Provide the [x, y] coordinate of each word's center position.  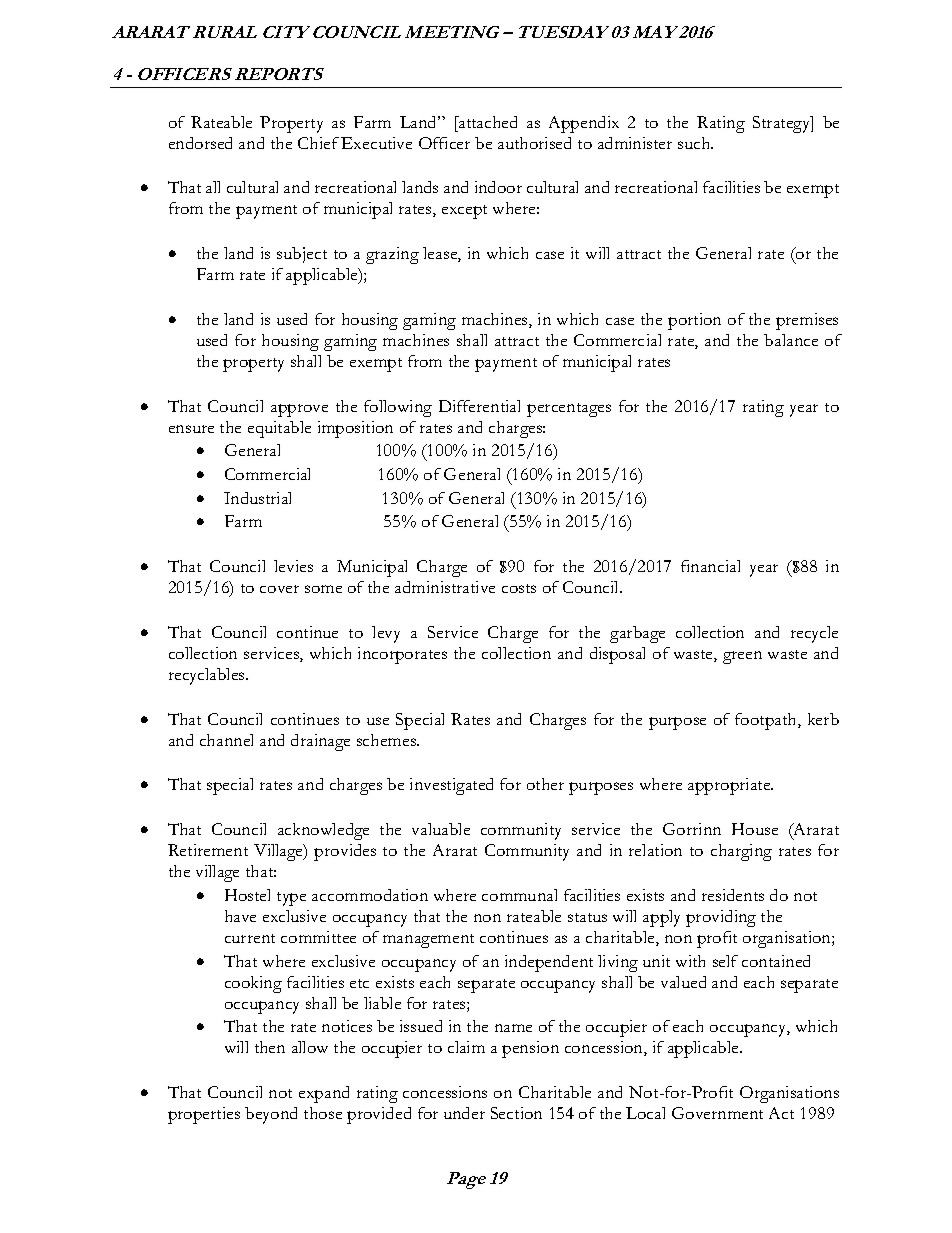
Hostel [247, 895]
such [695, 143]
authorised [534, 143]
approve [299, 410]
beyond [271, 1115]
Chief [318, 143]
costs [519, 588]
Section [516, 1113]
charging [741, 852]
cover [279, 589]
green [742, 657]
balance [791, 340]
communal [519, 895]
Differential [479, 406]
